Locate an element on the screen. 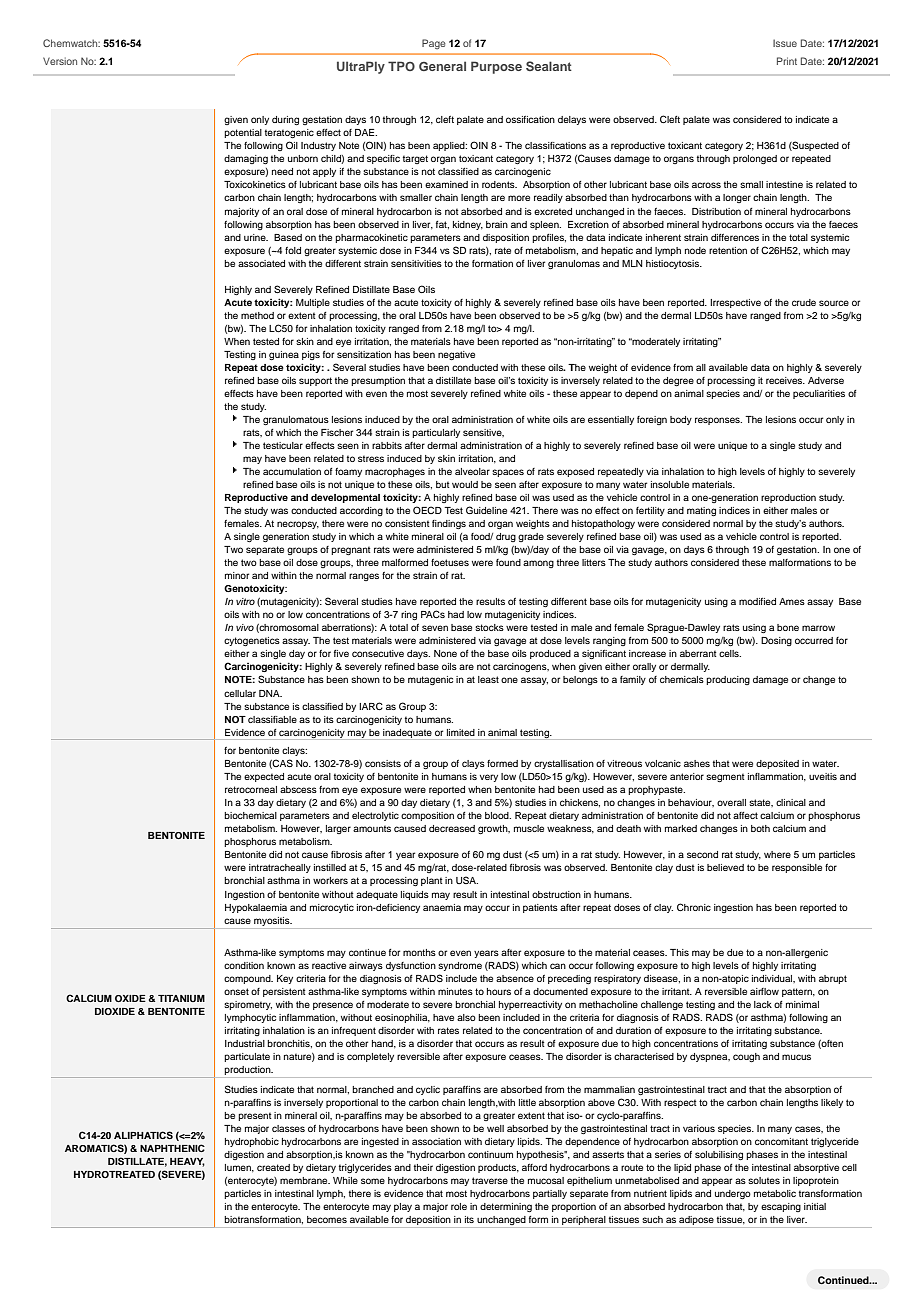 Image resolution: width=924 pixels, height=1308 pixels. HEAVY is located at coordinates (187, 1162).
